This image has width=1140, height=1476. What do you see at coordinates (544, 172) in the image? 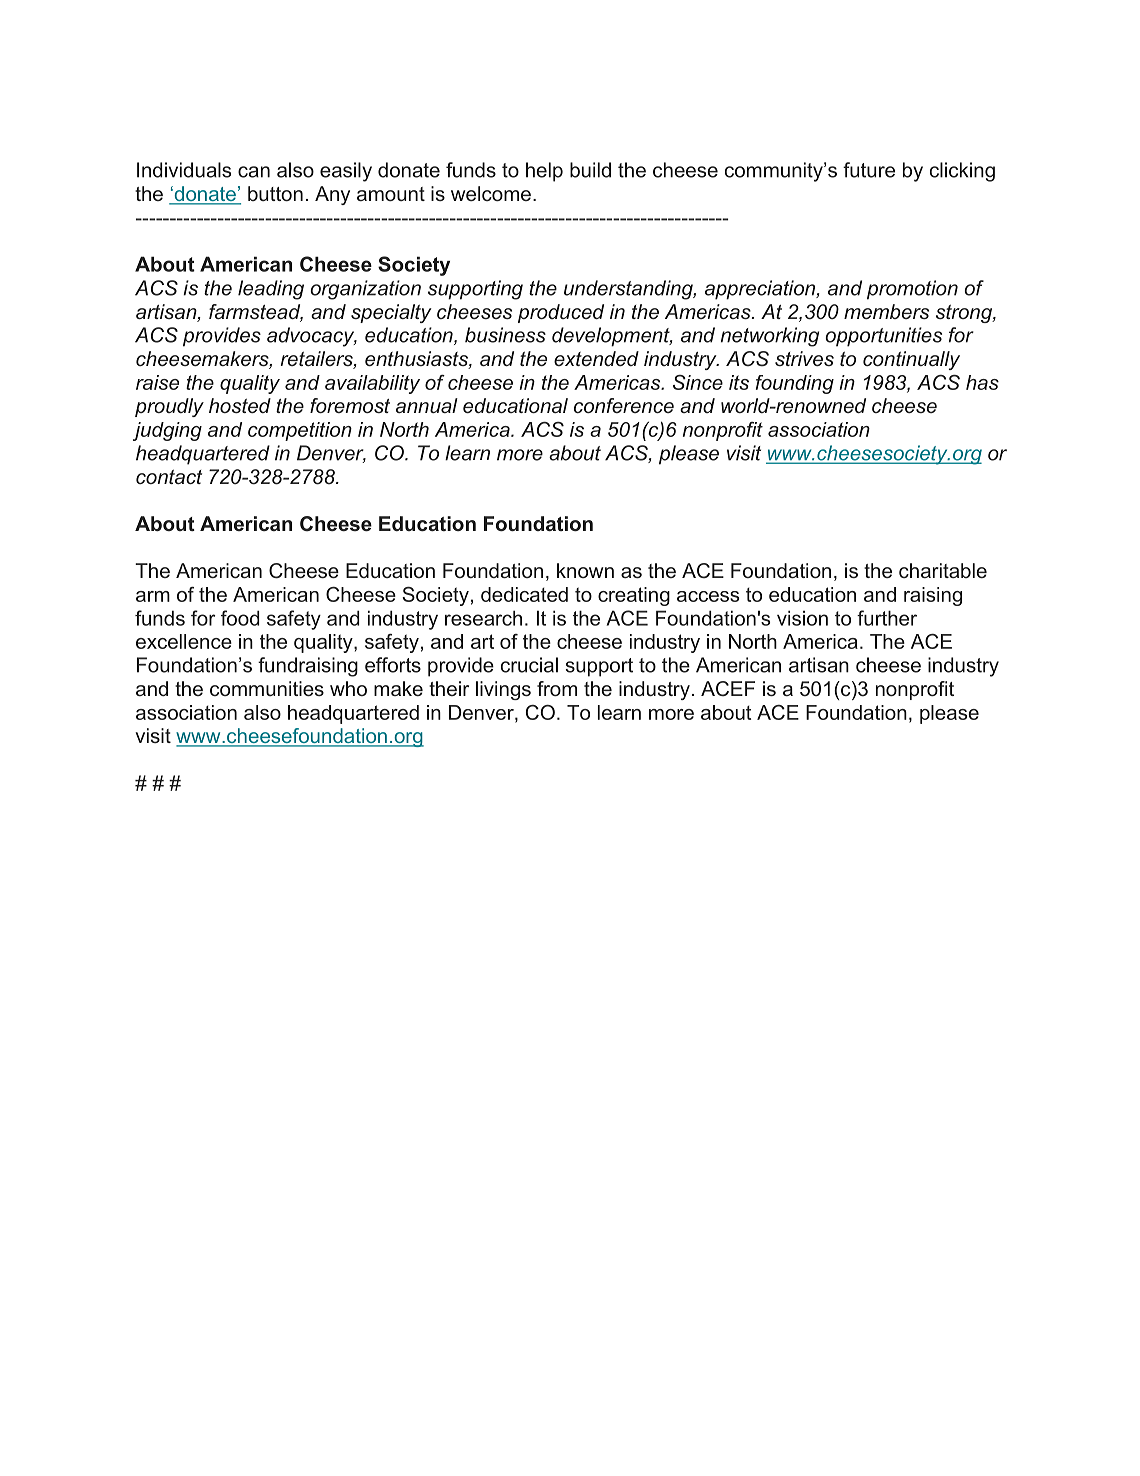
I see `help` at bounding box center [544, 172].
